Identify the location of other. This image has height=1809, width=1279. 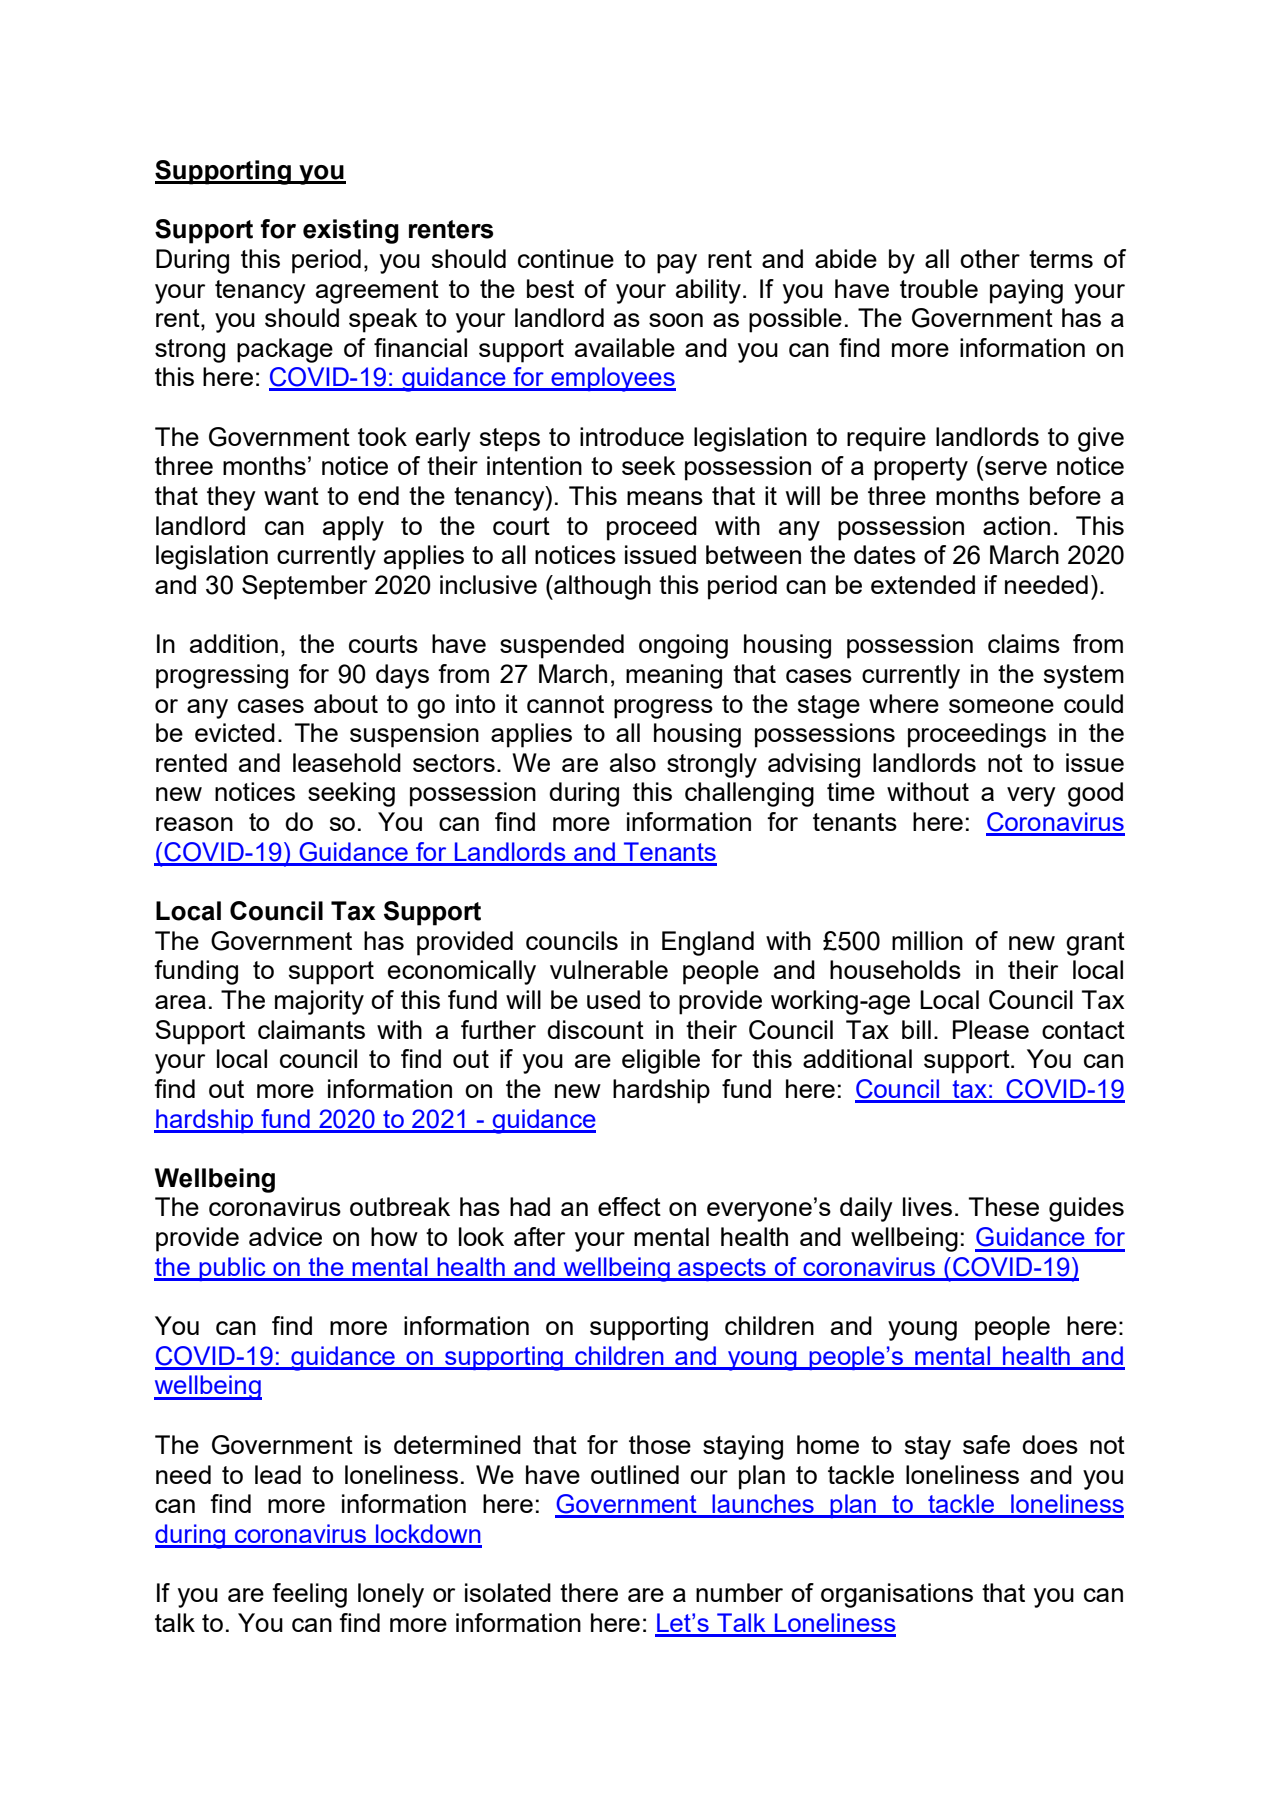
(990, 258).
